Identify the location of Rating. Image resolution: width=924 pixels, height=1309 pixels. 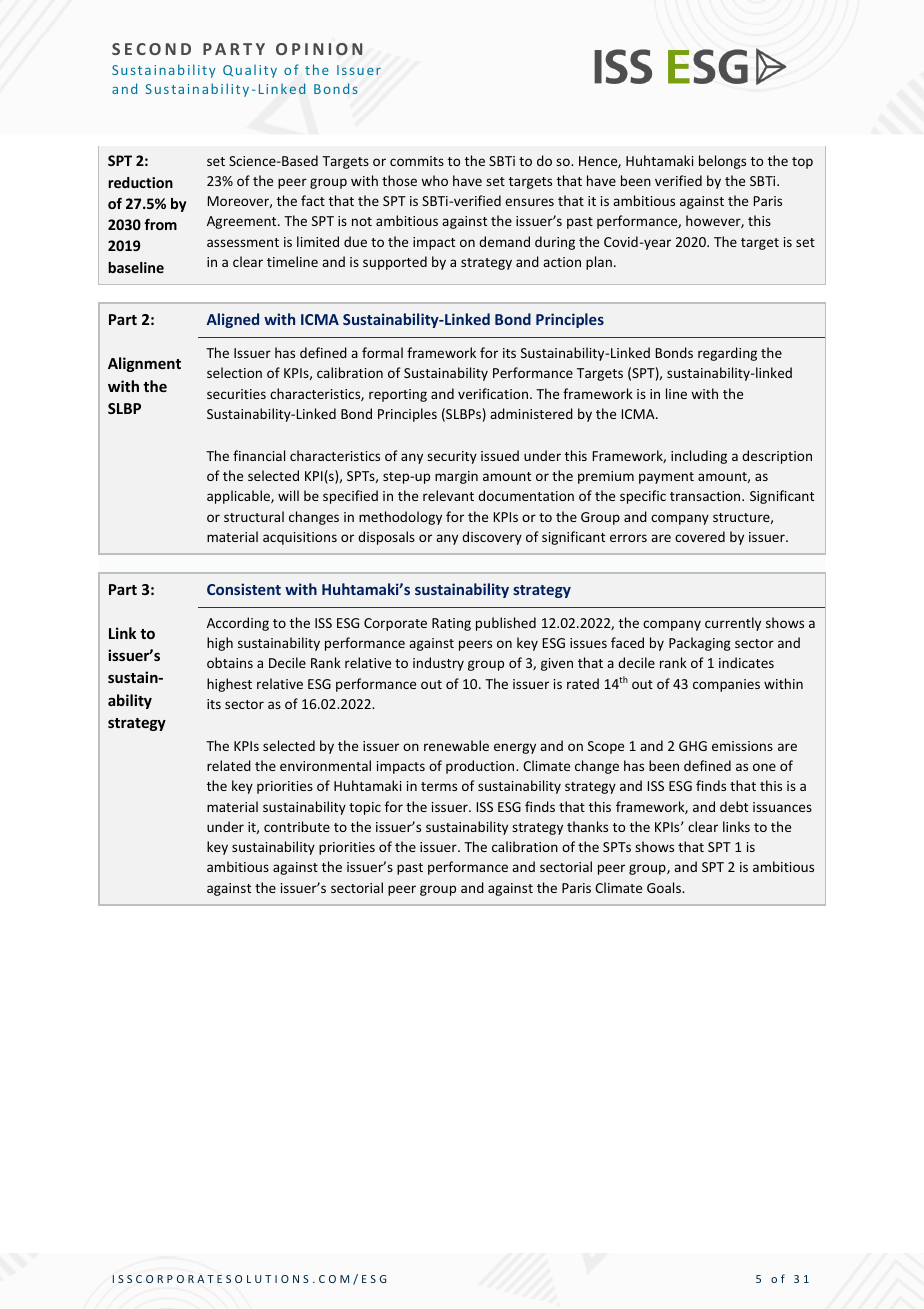
(451, 624).
